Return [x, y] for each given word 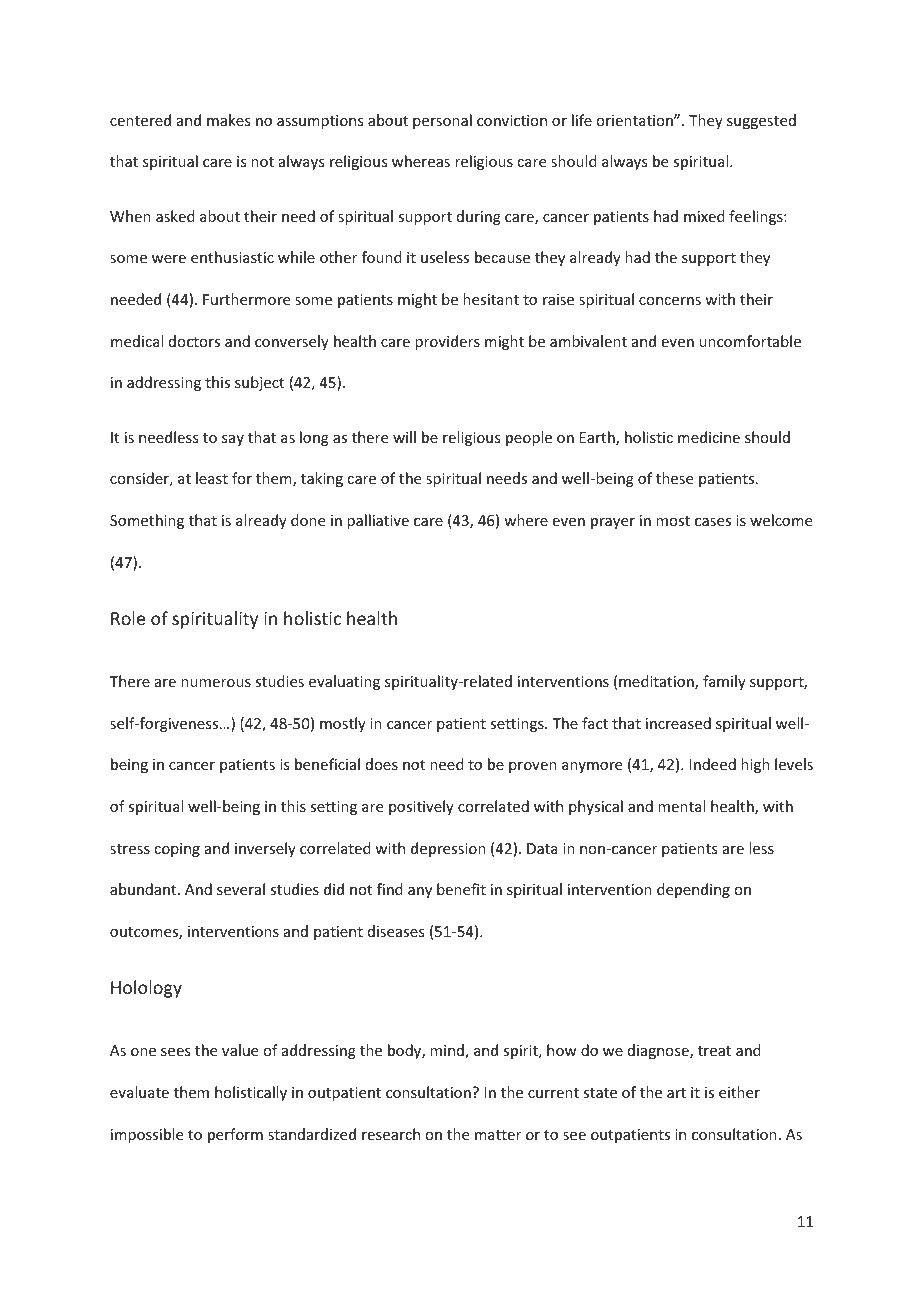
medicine [709, 437]
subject [259, 383]
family [724, 682]
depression [448, 849]
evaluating [344, 682]
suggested [761, 121]
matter [498, 1135]
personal [442, 121]
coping [177, 850]
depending [693, 890]
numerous [216, 683]
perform [235, 1135]
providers [447, 342]
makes [228, 120]
